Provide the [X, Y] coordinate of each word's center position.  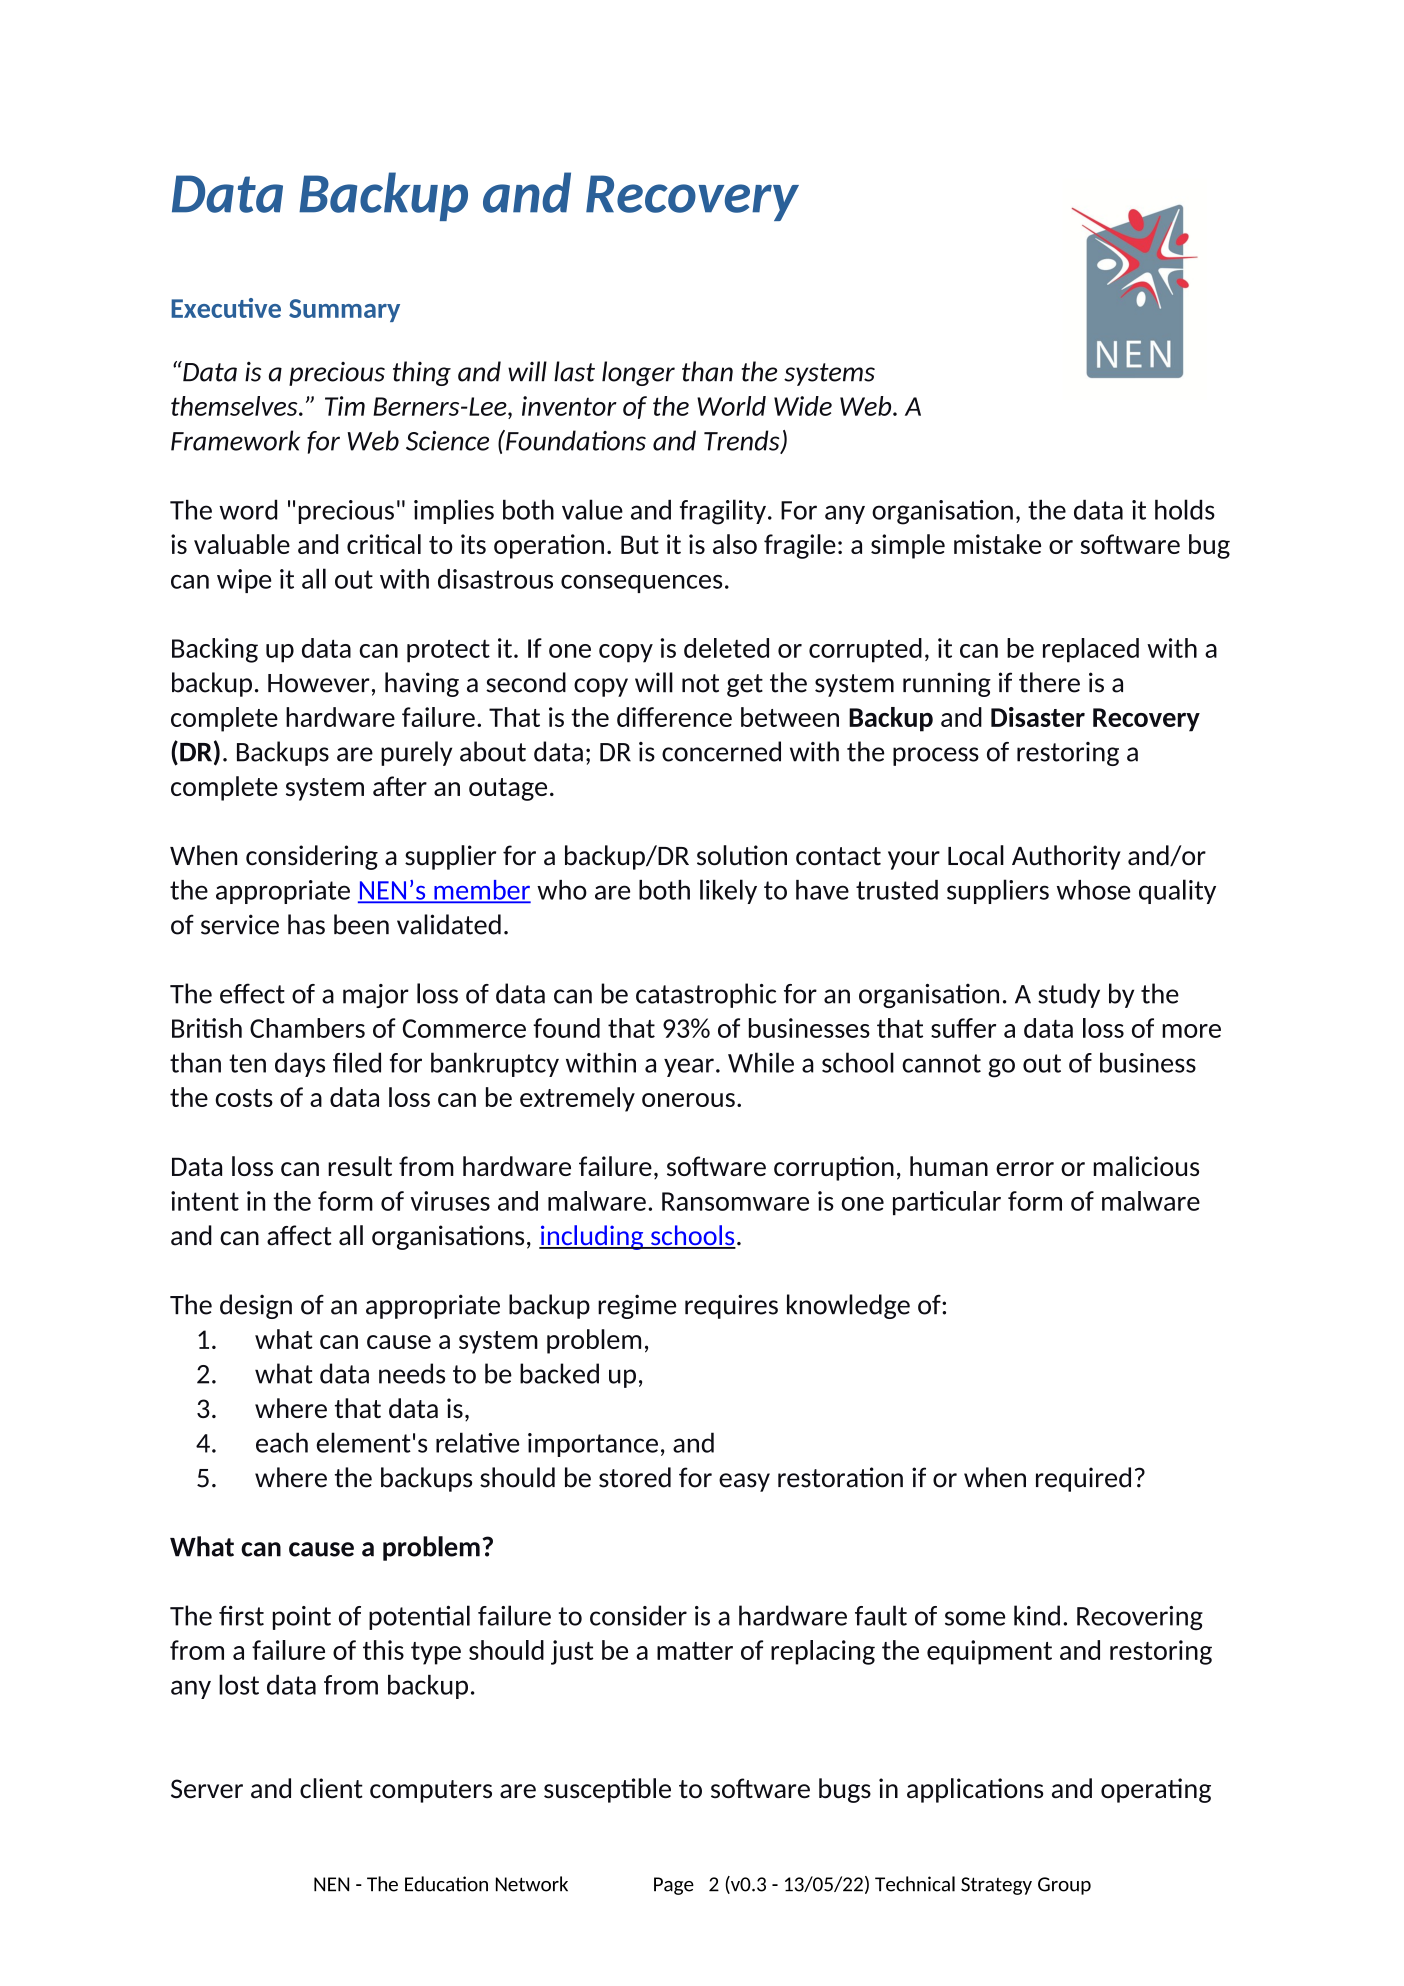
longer [638, 373]
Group [1064, 1886]
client [331, 1788]
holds [1185, 509]
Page [674, 1886]
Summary [344, 310]
